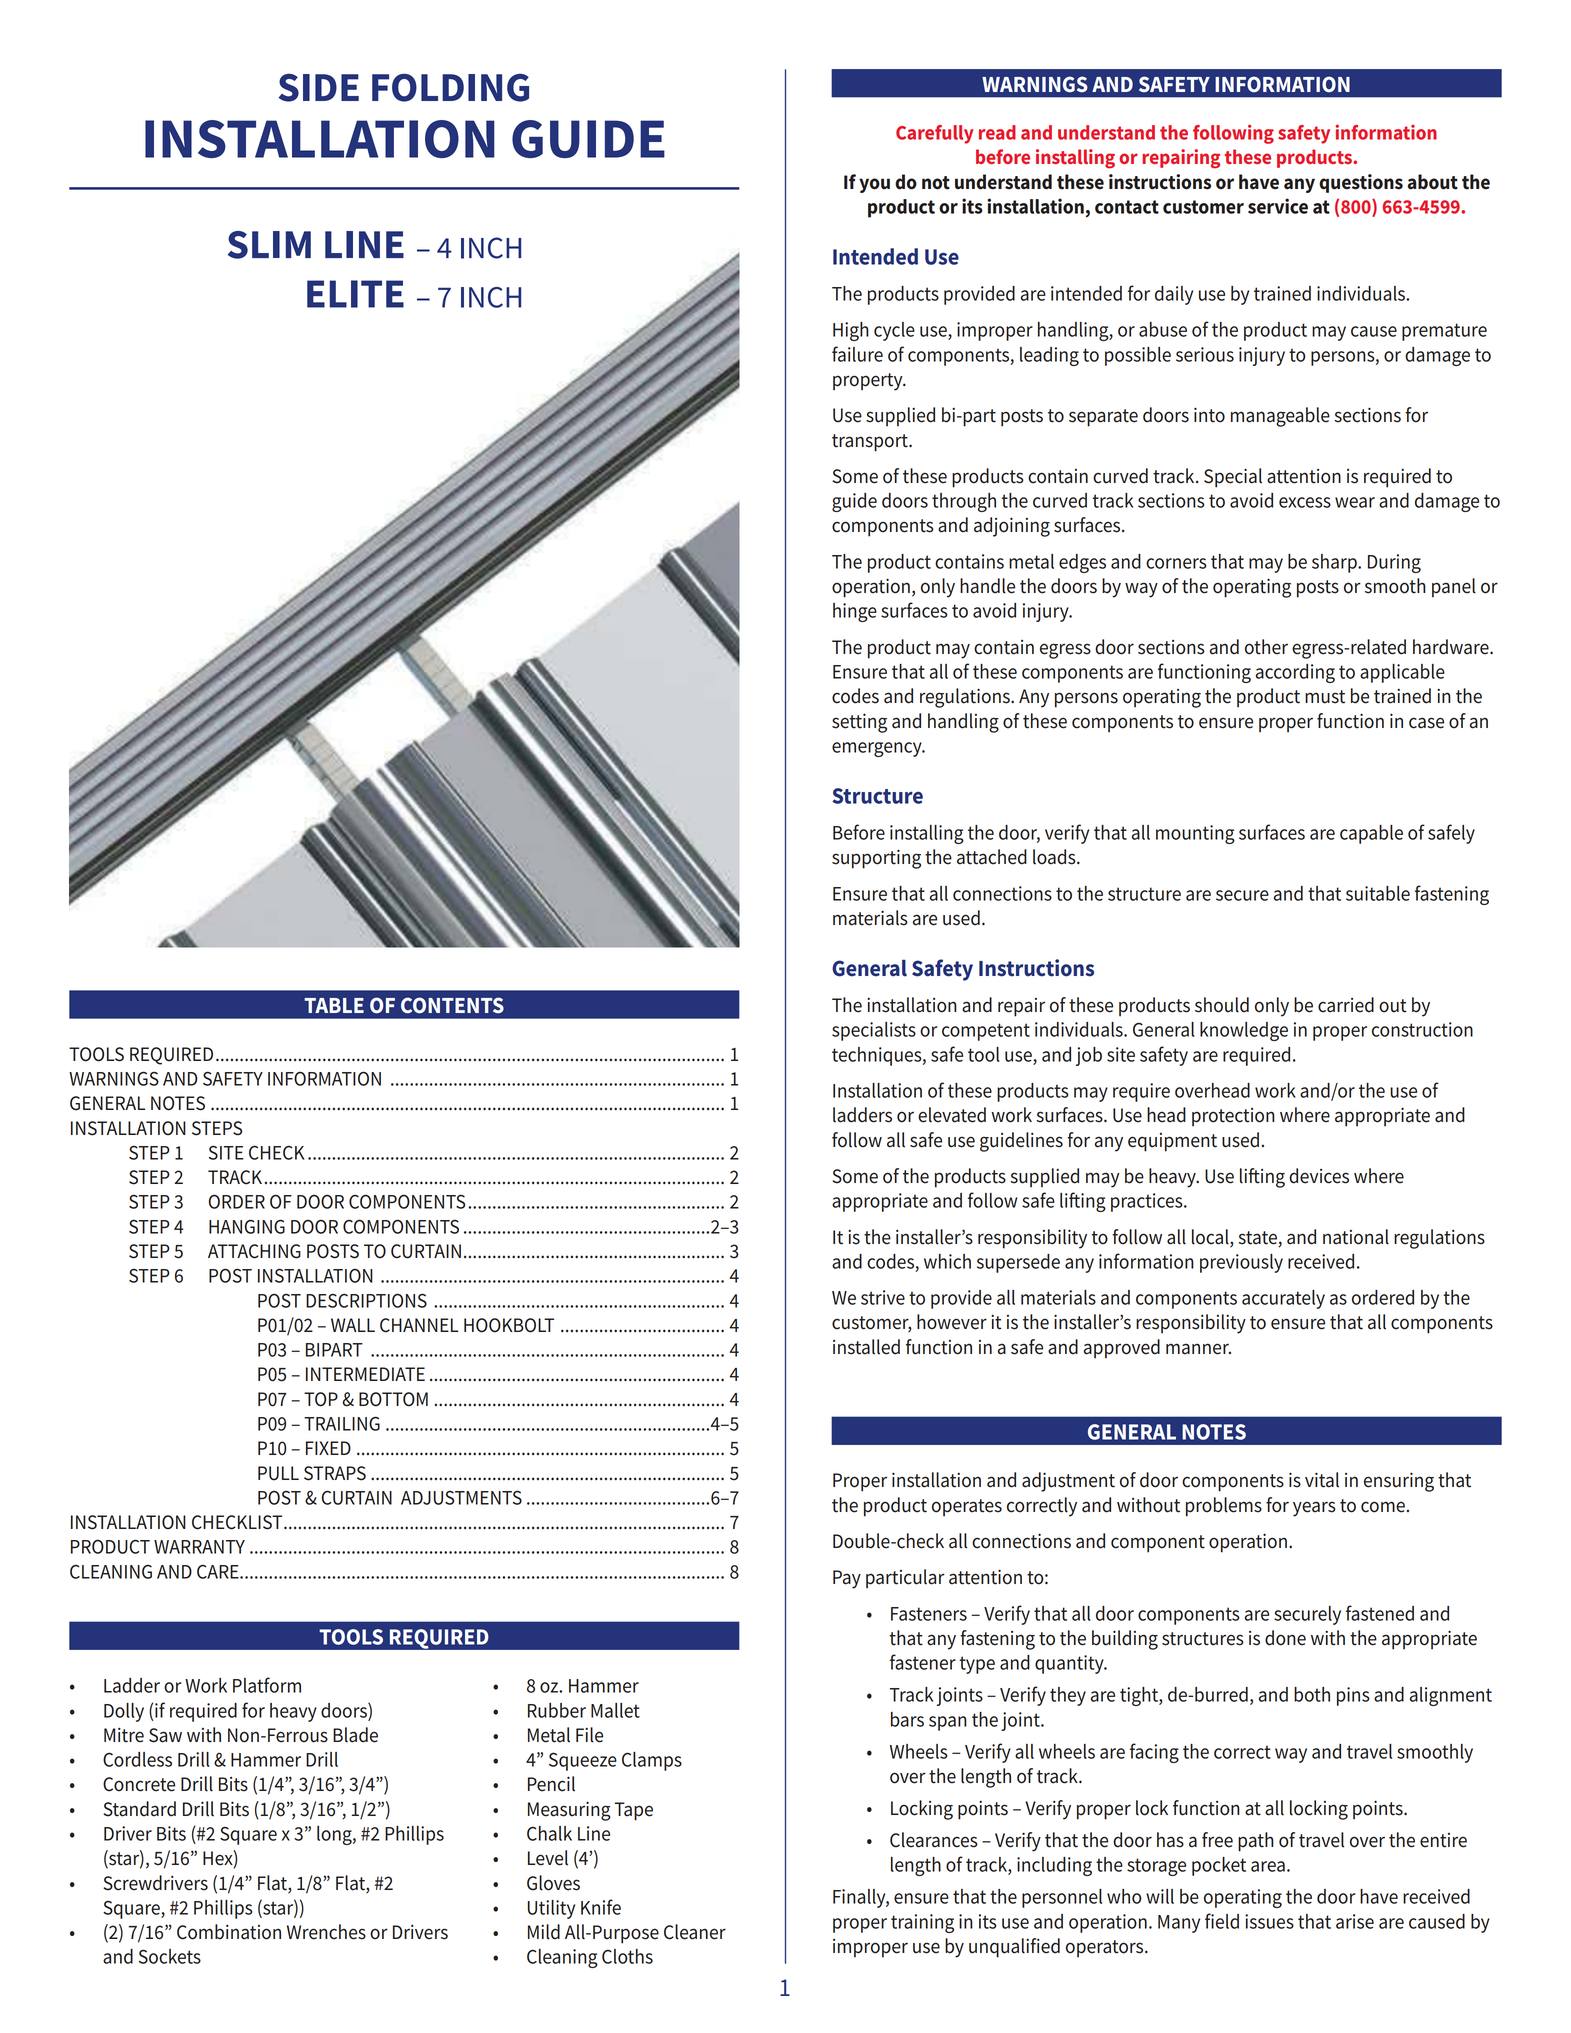 The image size is (1571, 2033). What do you see at coordinates (986, 1032) in the document?
I see `competent` at bounding box center [986, 1032].
